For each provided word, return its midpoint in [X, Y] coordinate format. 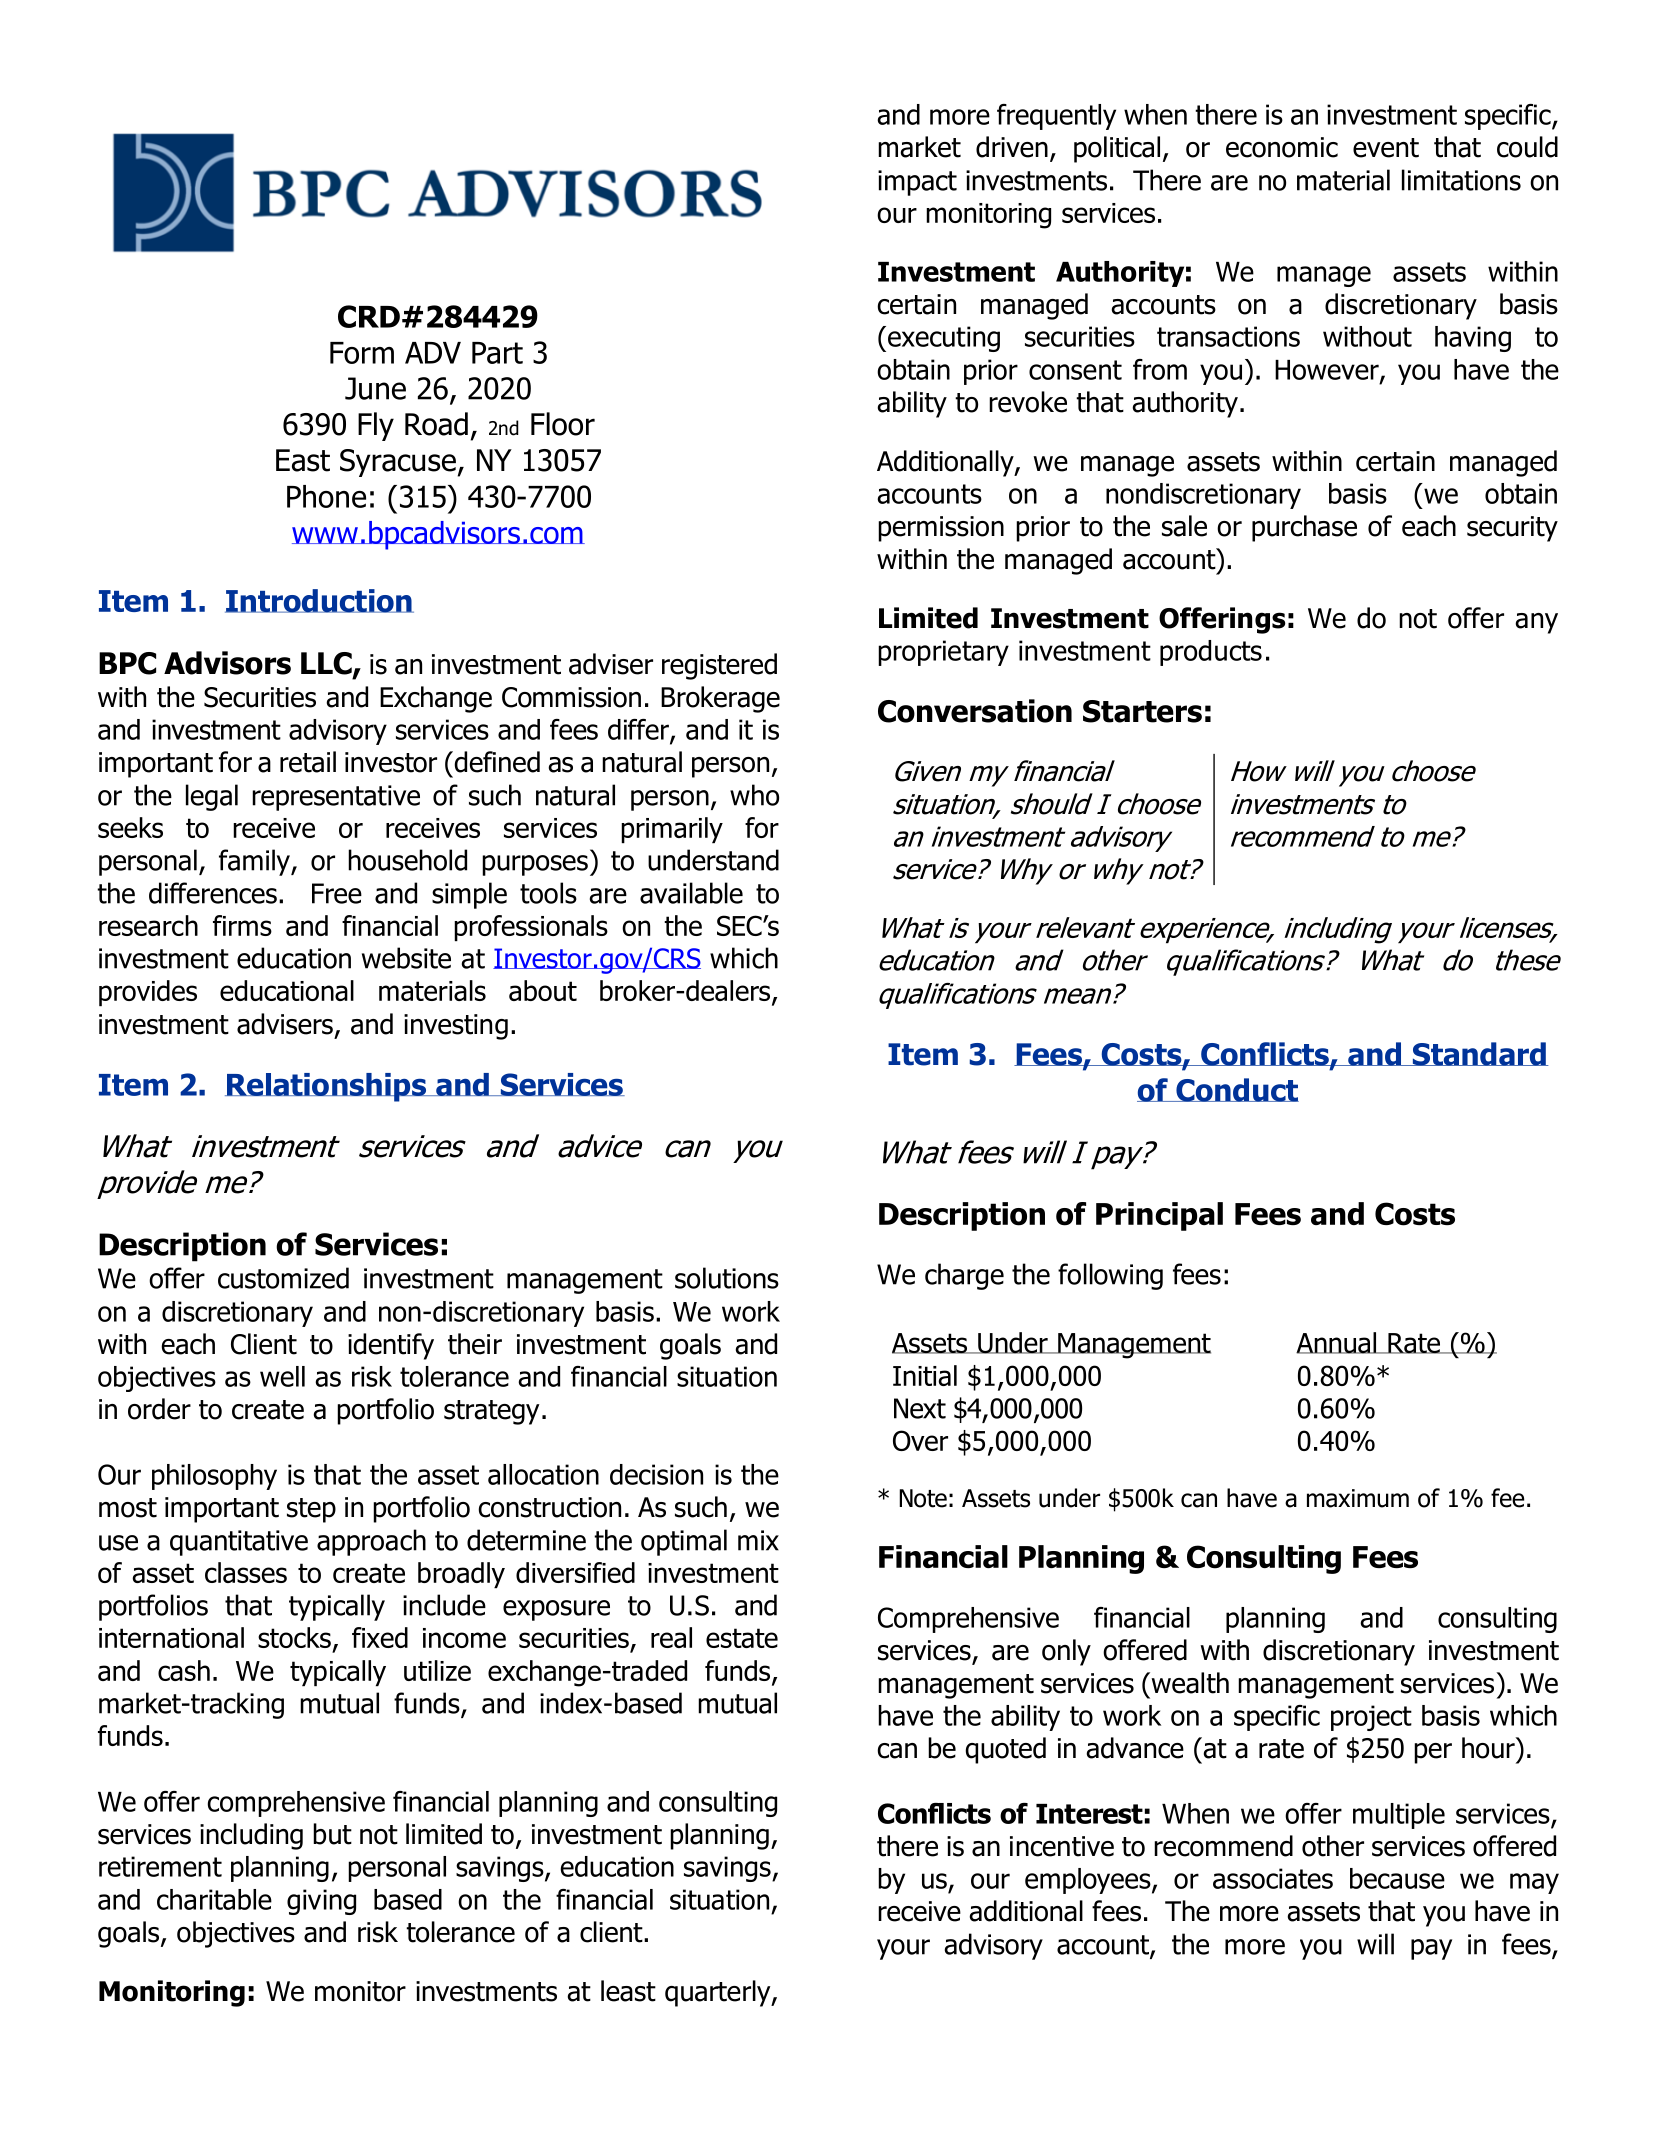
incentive [1062, 1846]
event [1386, 148]
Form [362, 353]
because [1397, 1878]
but [332, 1834]
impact [917, 183]
